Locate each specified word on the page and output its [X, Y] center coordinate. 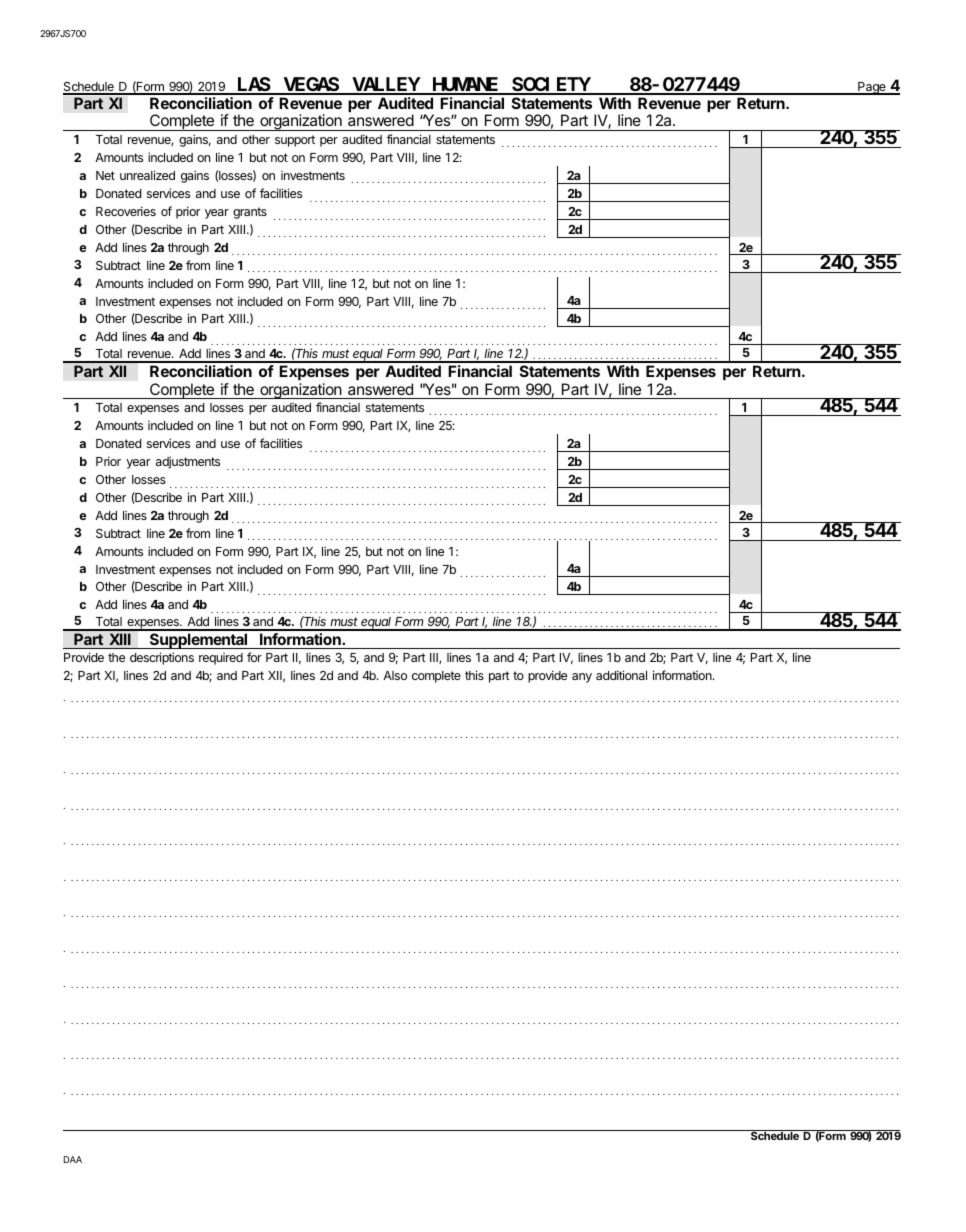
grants [250, 213]
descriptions [162, 658]
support [295, 141]
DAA [73, 1159]
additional [621, 675]
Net [105, 175]
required [221, 659]
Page [872, 88]
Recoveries [126, 211]
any [582, 678]
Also [395, 675]
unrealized [147, 175]
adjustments [188, 462]
